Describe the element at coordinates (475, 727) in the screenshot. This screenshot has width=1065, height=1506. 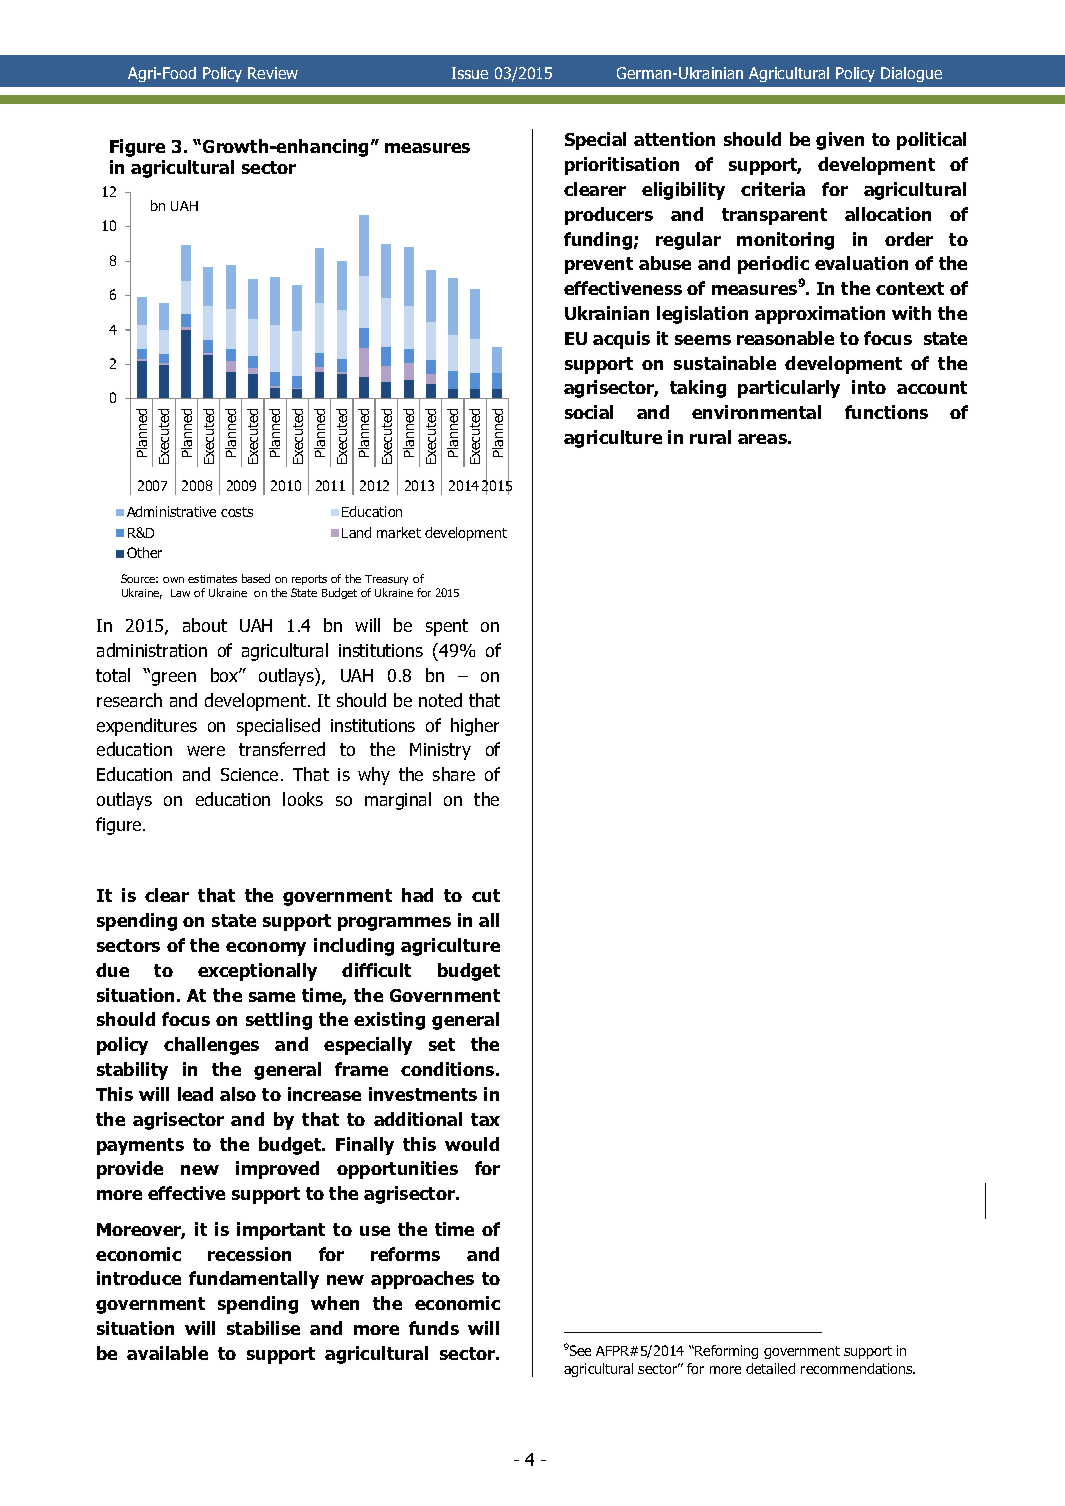
I see `higher` at that location.
